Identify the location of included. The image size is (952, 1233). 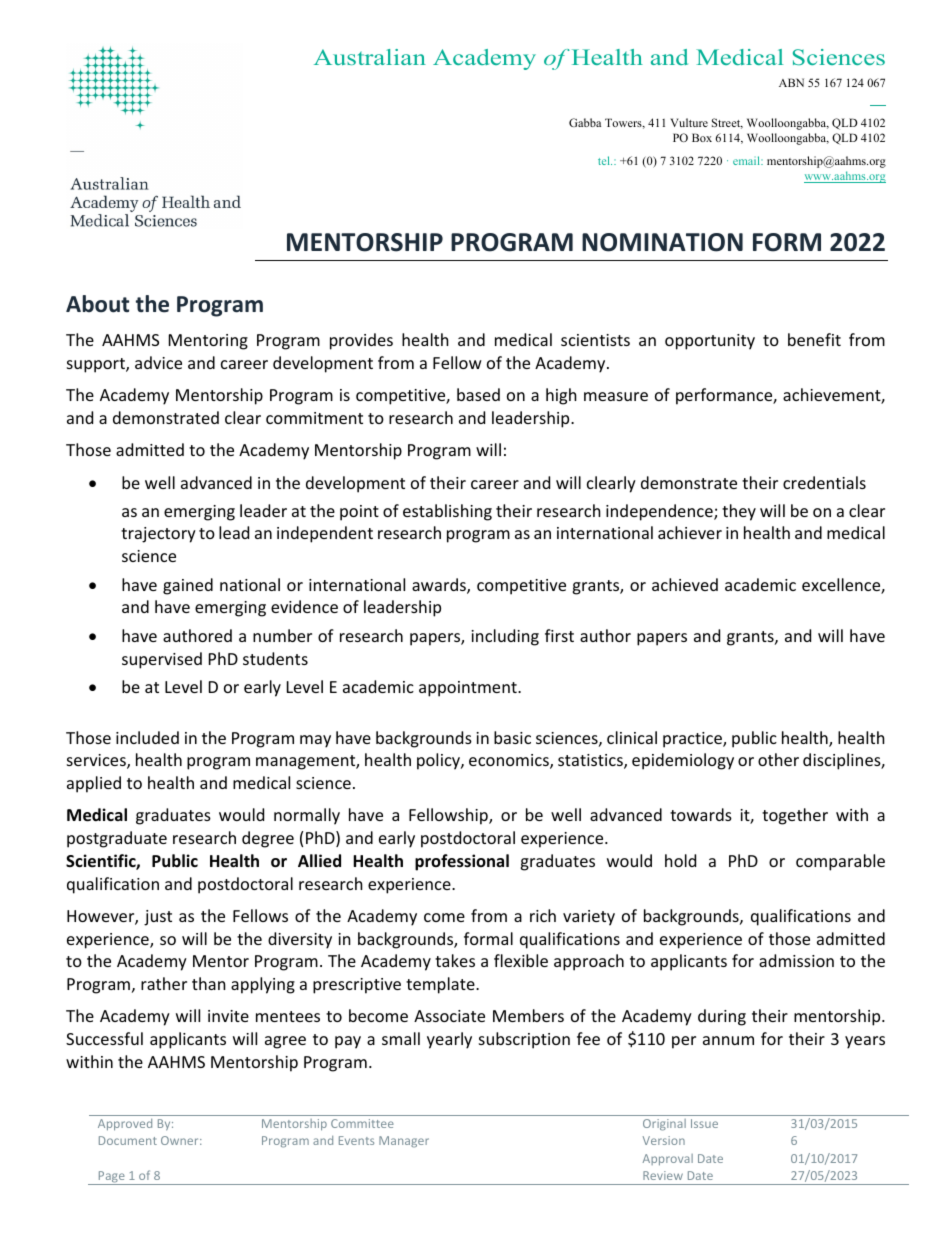
(147, 737).
